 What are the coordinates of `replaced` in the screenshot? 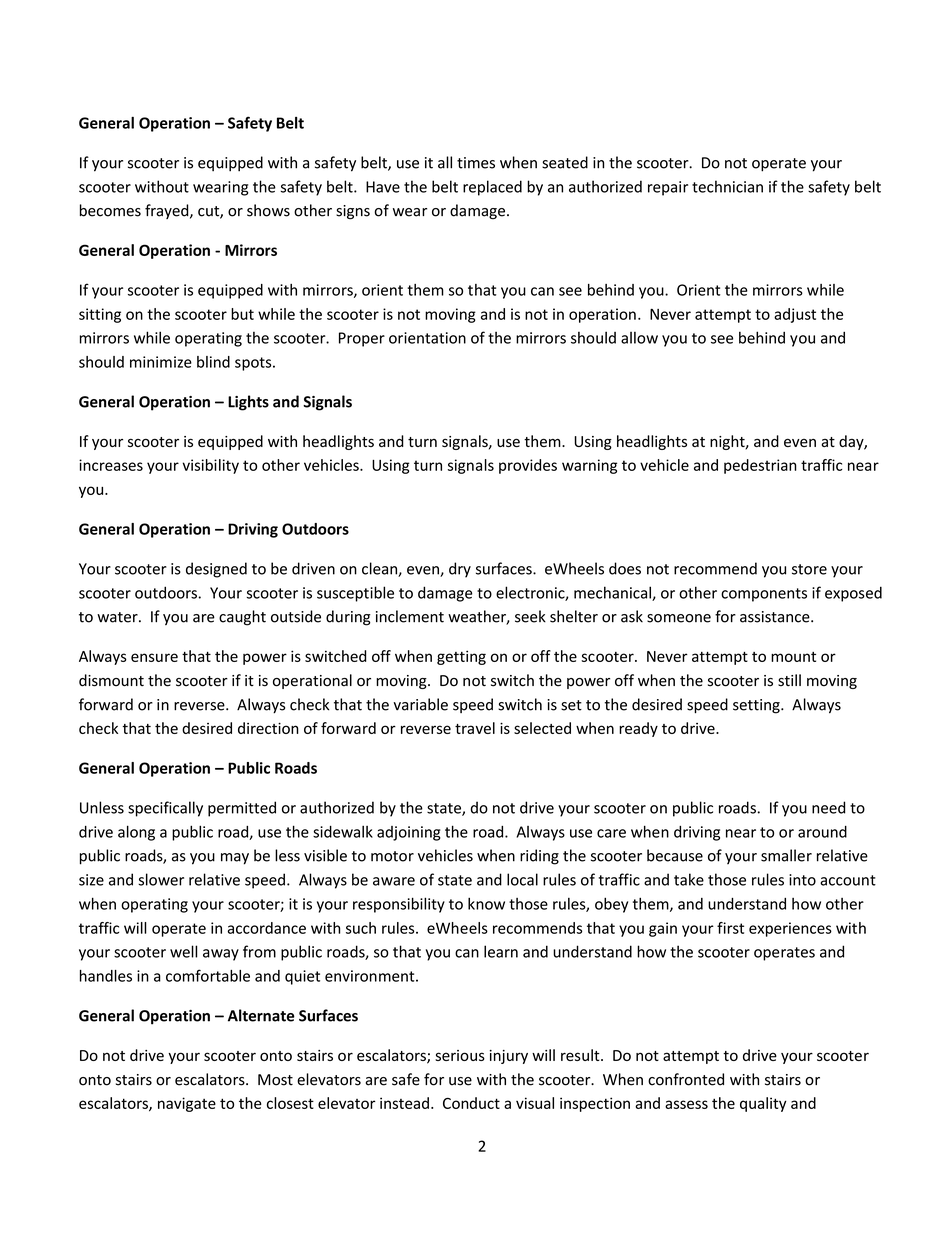 It's located at (492, 188).
